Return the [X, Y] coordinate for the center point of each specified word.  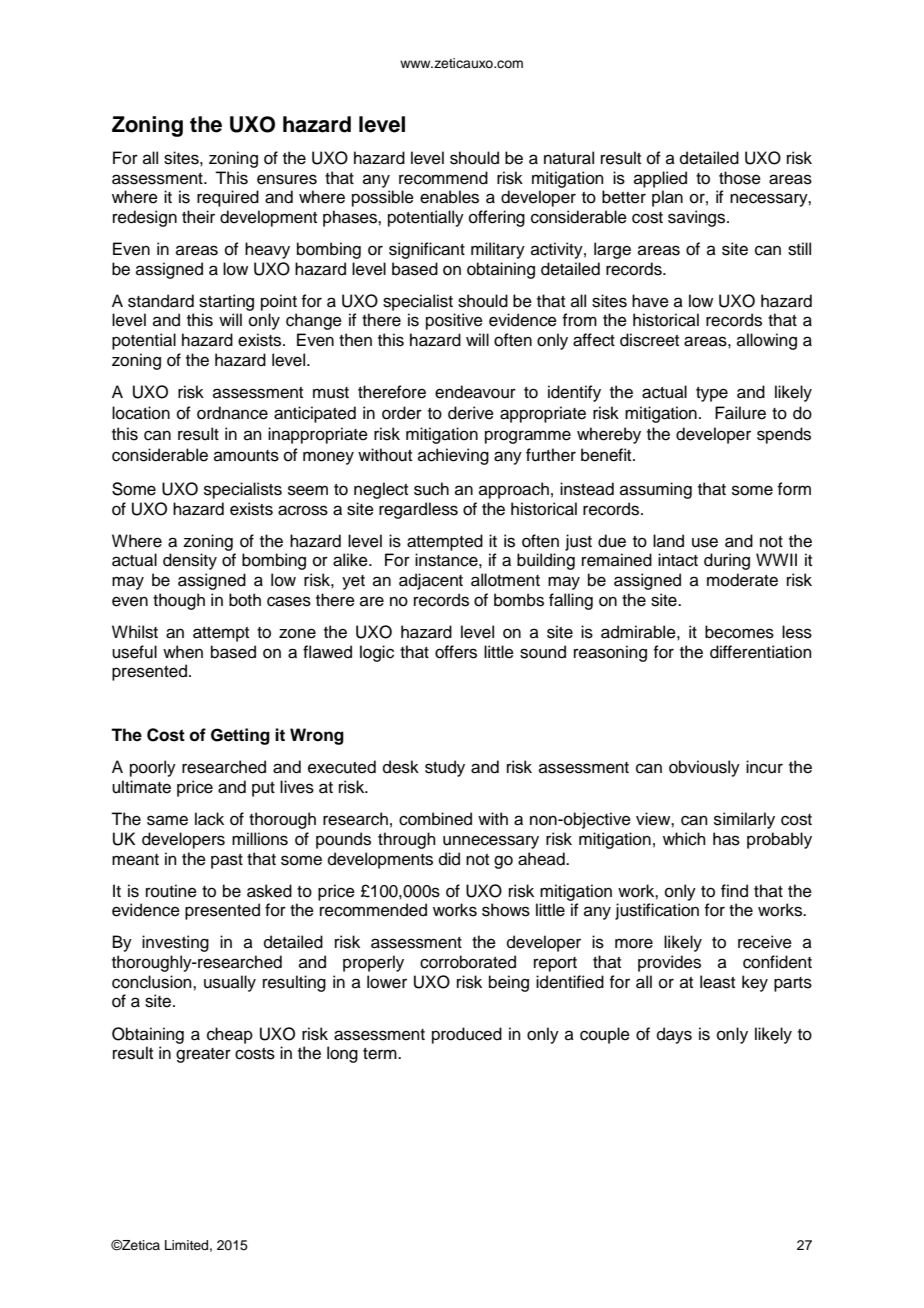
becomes [739, 632]
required [228, 198]
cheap [230, 1035]
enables [449, 197]
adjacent [431, 581]
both [245, 600]
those [740, 178]
